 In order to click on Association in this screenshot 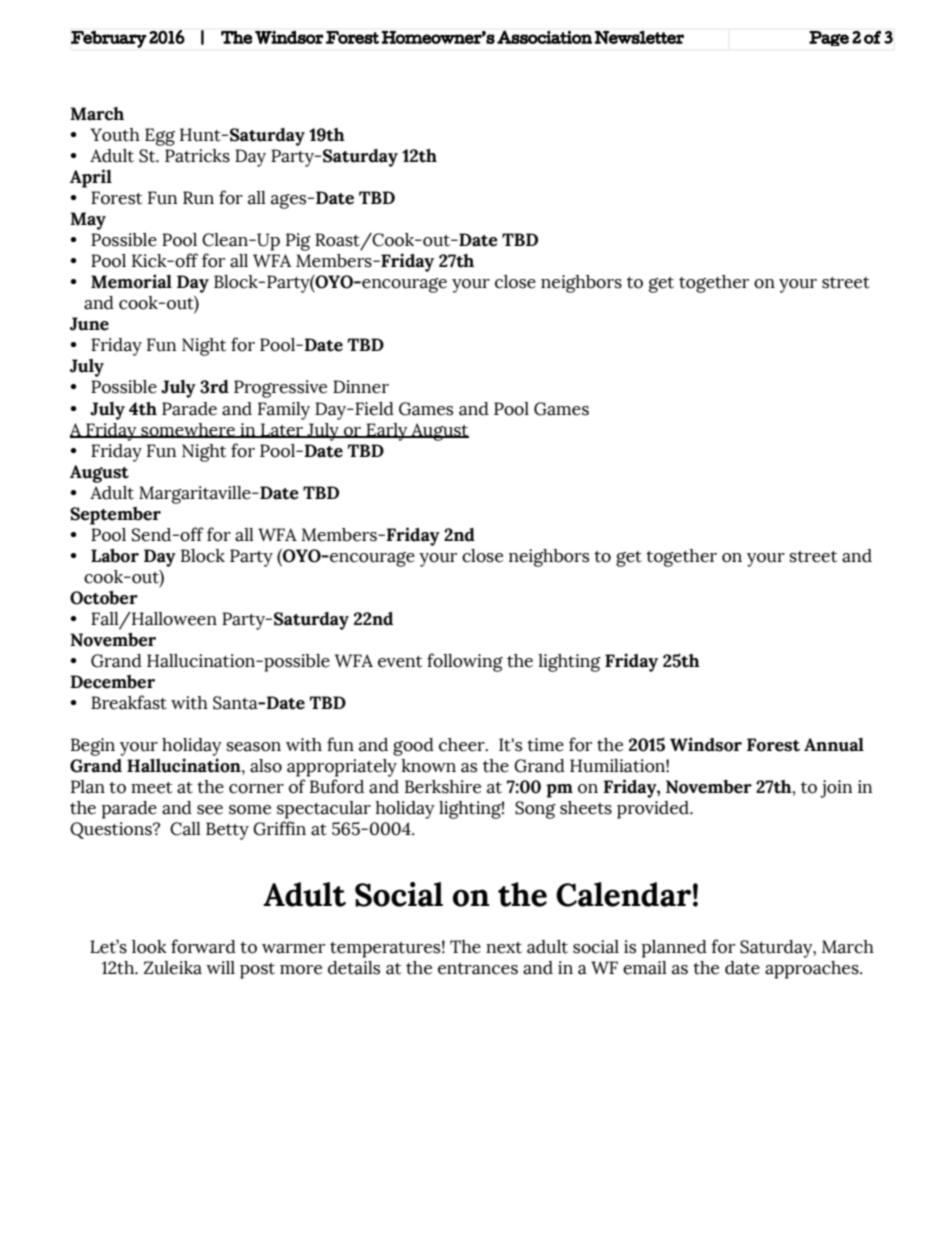, I will do `click(544, 37)`.
